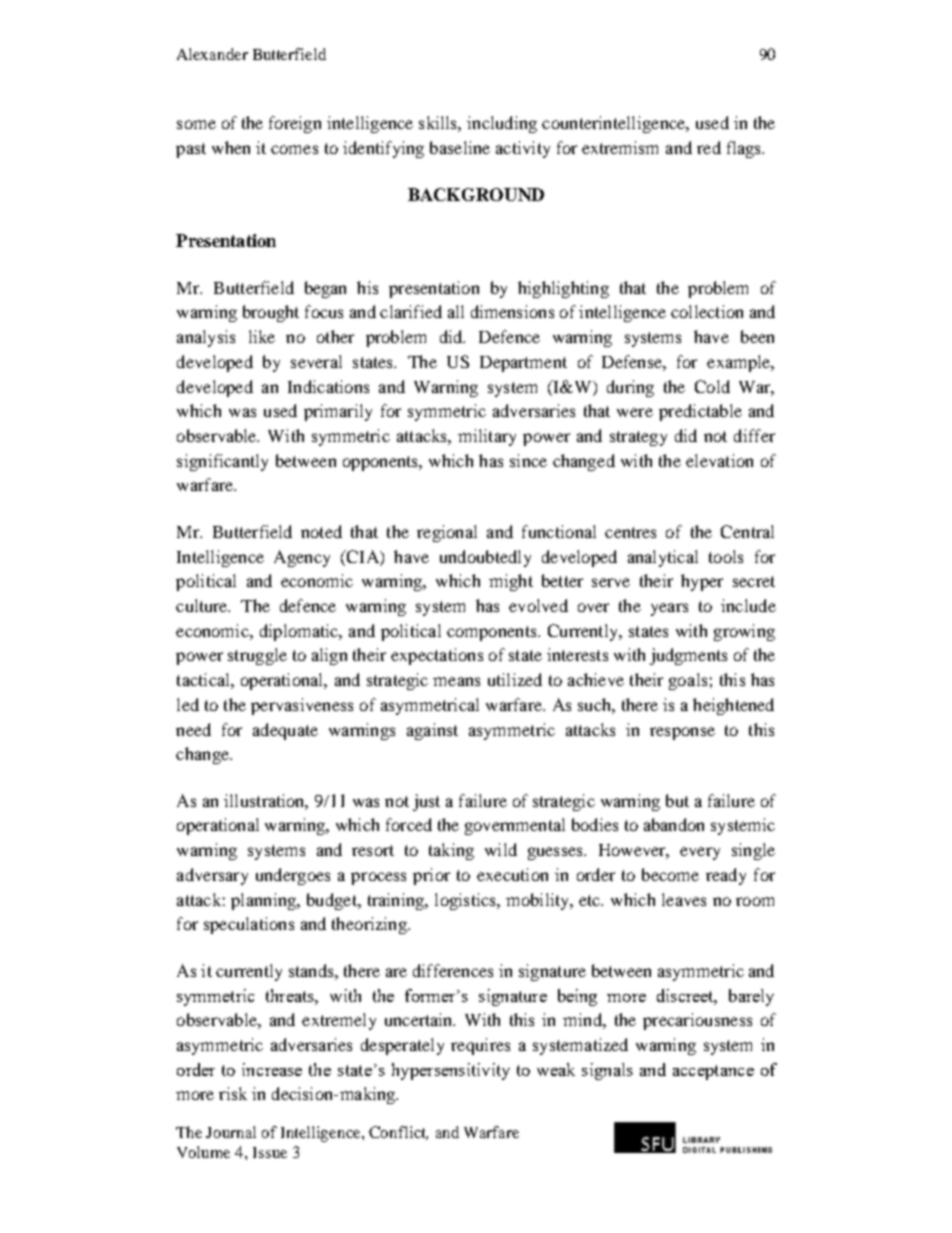 The width and height of the screenshot is (952, 1233). Describe the element at coordinates (502, 124) in the screenshot. I see `including` at that location.
